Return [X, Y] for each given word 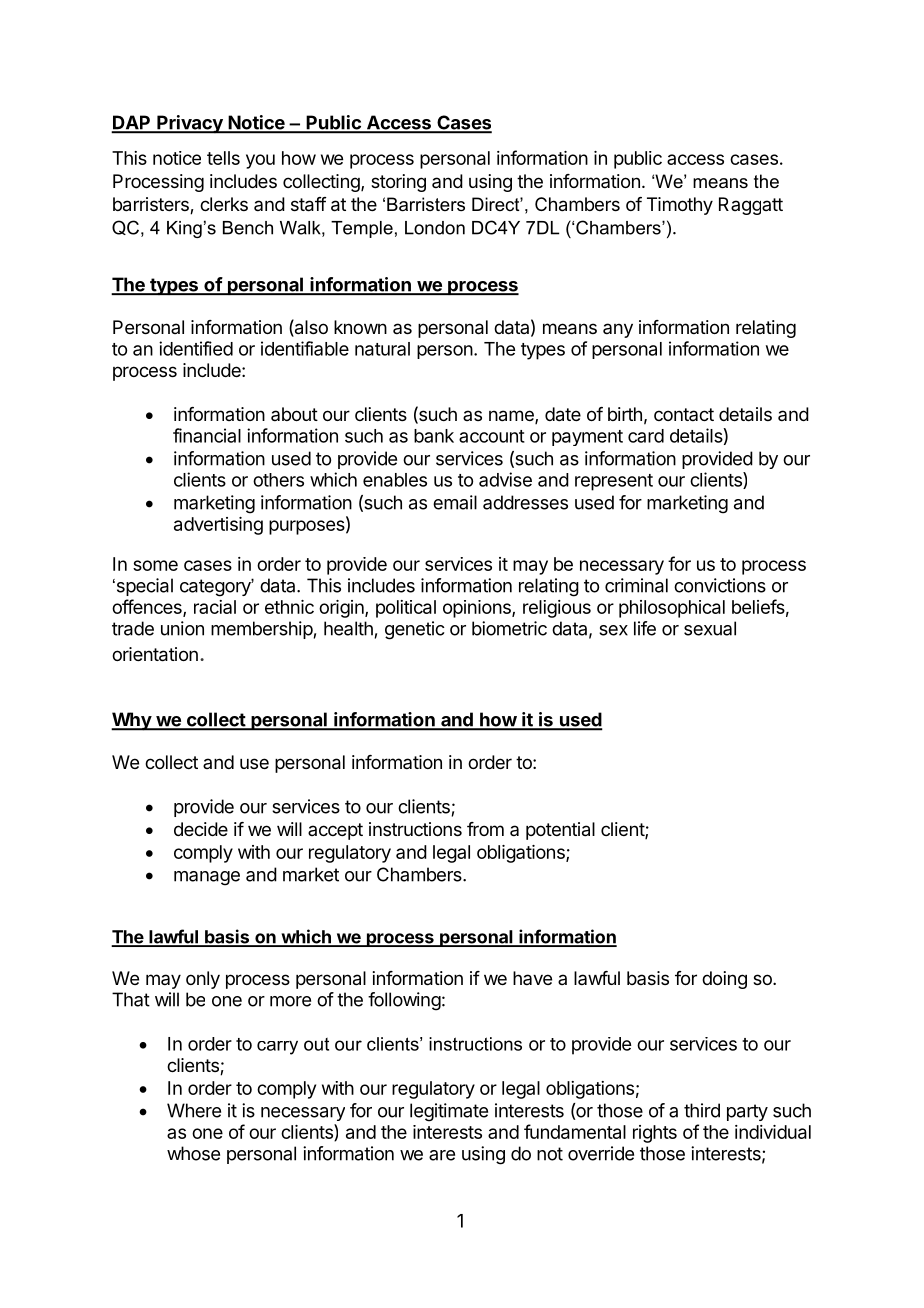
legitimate [449, 1112]
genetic [415, 630]
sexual [710, 628]
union [182, 628]
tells [223, 158]
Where [194, 1110]
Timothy [680, 206]
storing [398, 183]
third [702, 1110]
